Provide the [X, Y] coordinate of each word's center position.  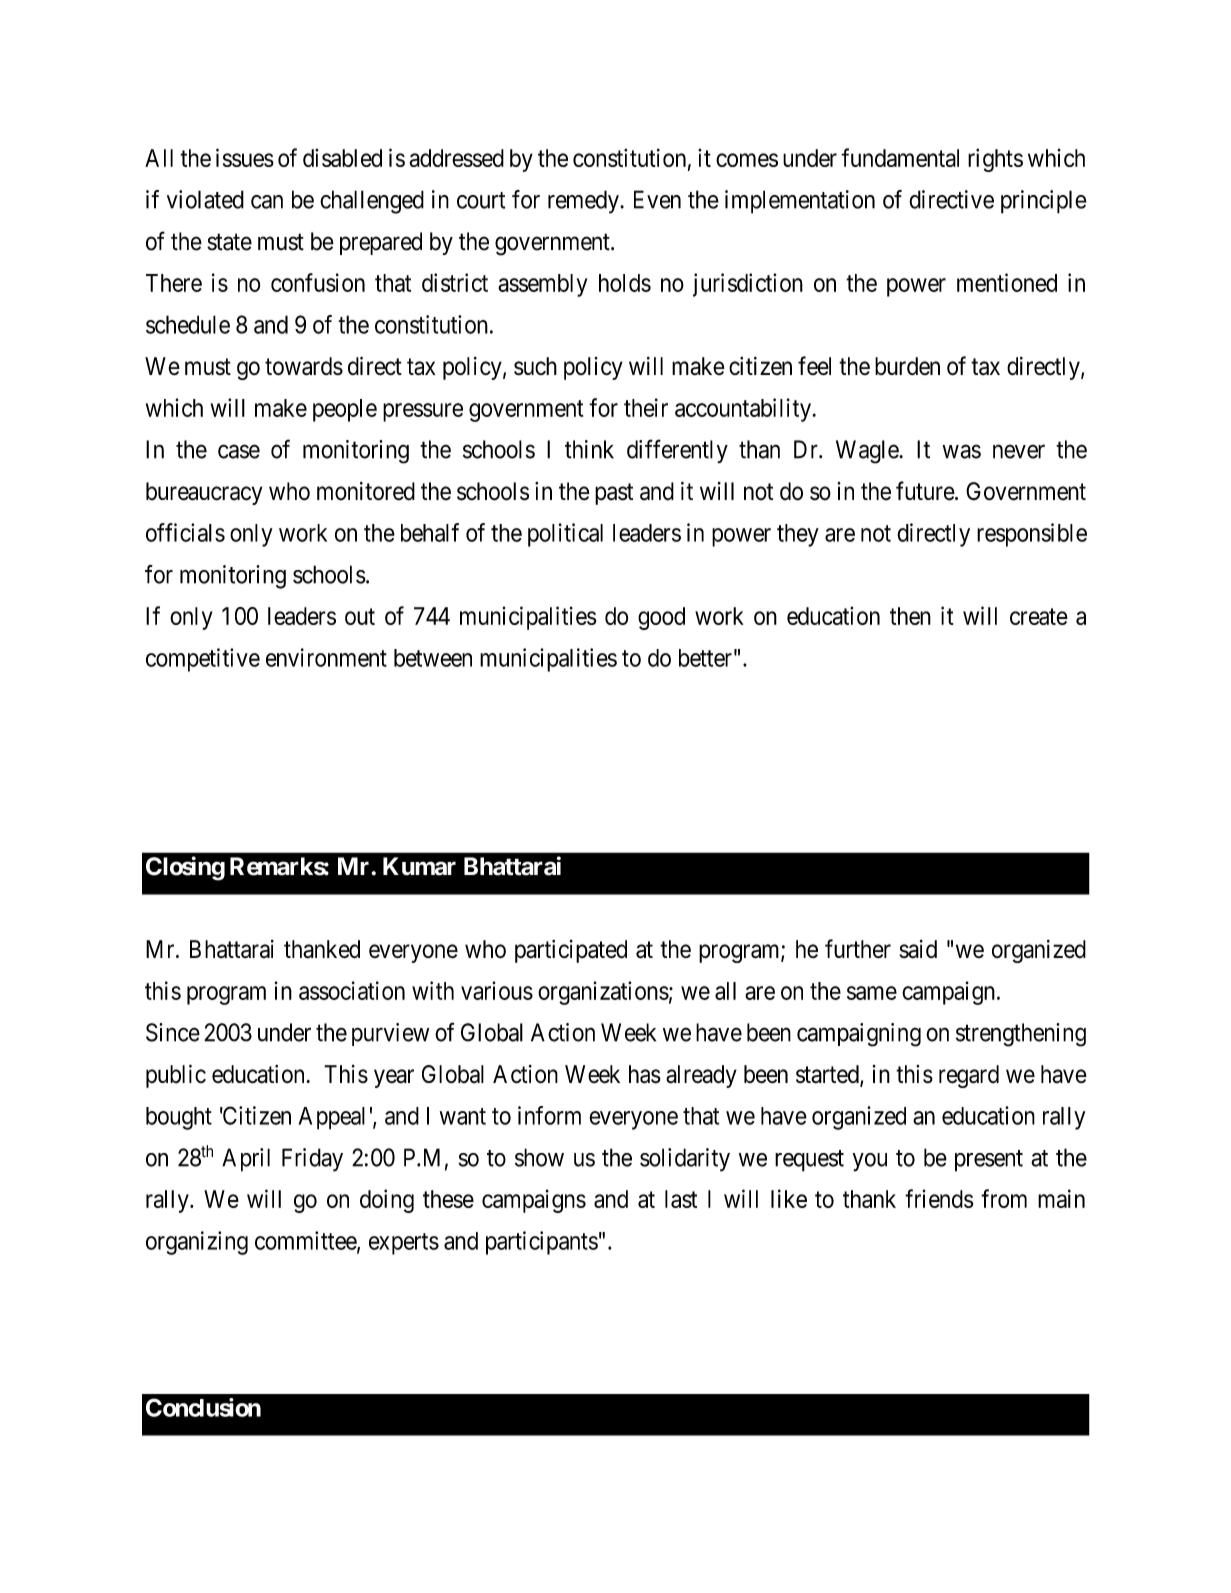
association [352, 990]
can [267, 202]
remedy [584, 202]
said [918, 949]
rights [995, 160]
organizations [603, 993]
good [661, 618]
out [360, 616]
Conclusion [203, 1407]
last [681, 1199]
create [1039, 616]
